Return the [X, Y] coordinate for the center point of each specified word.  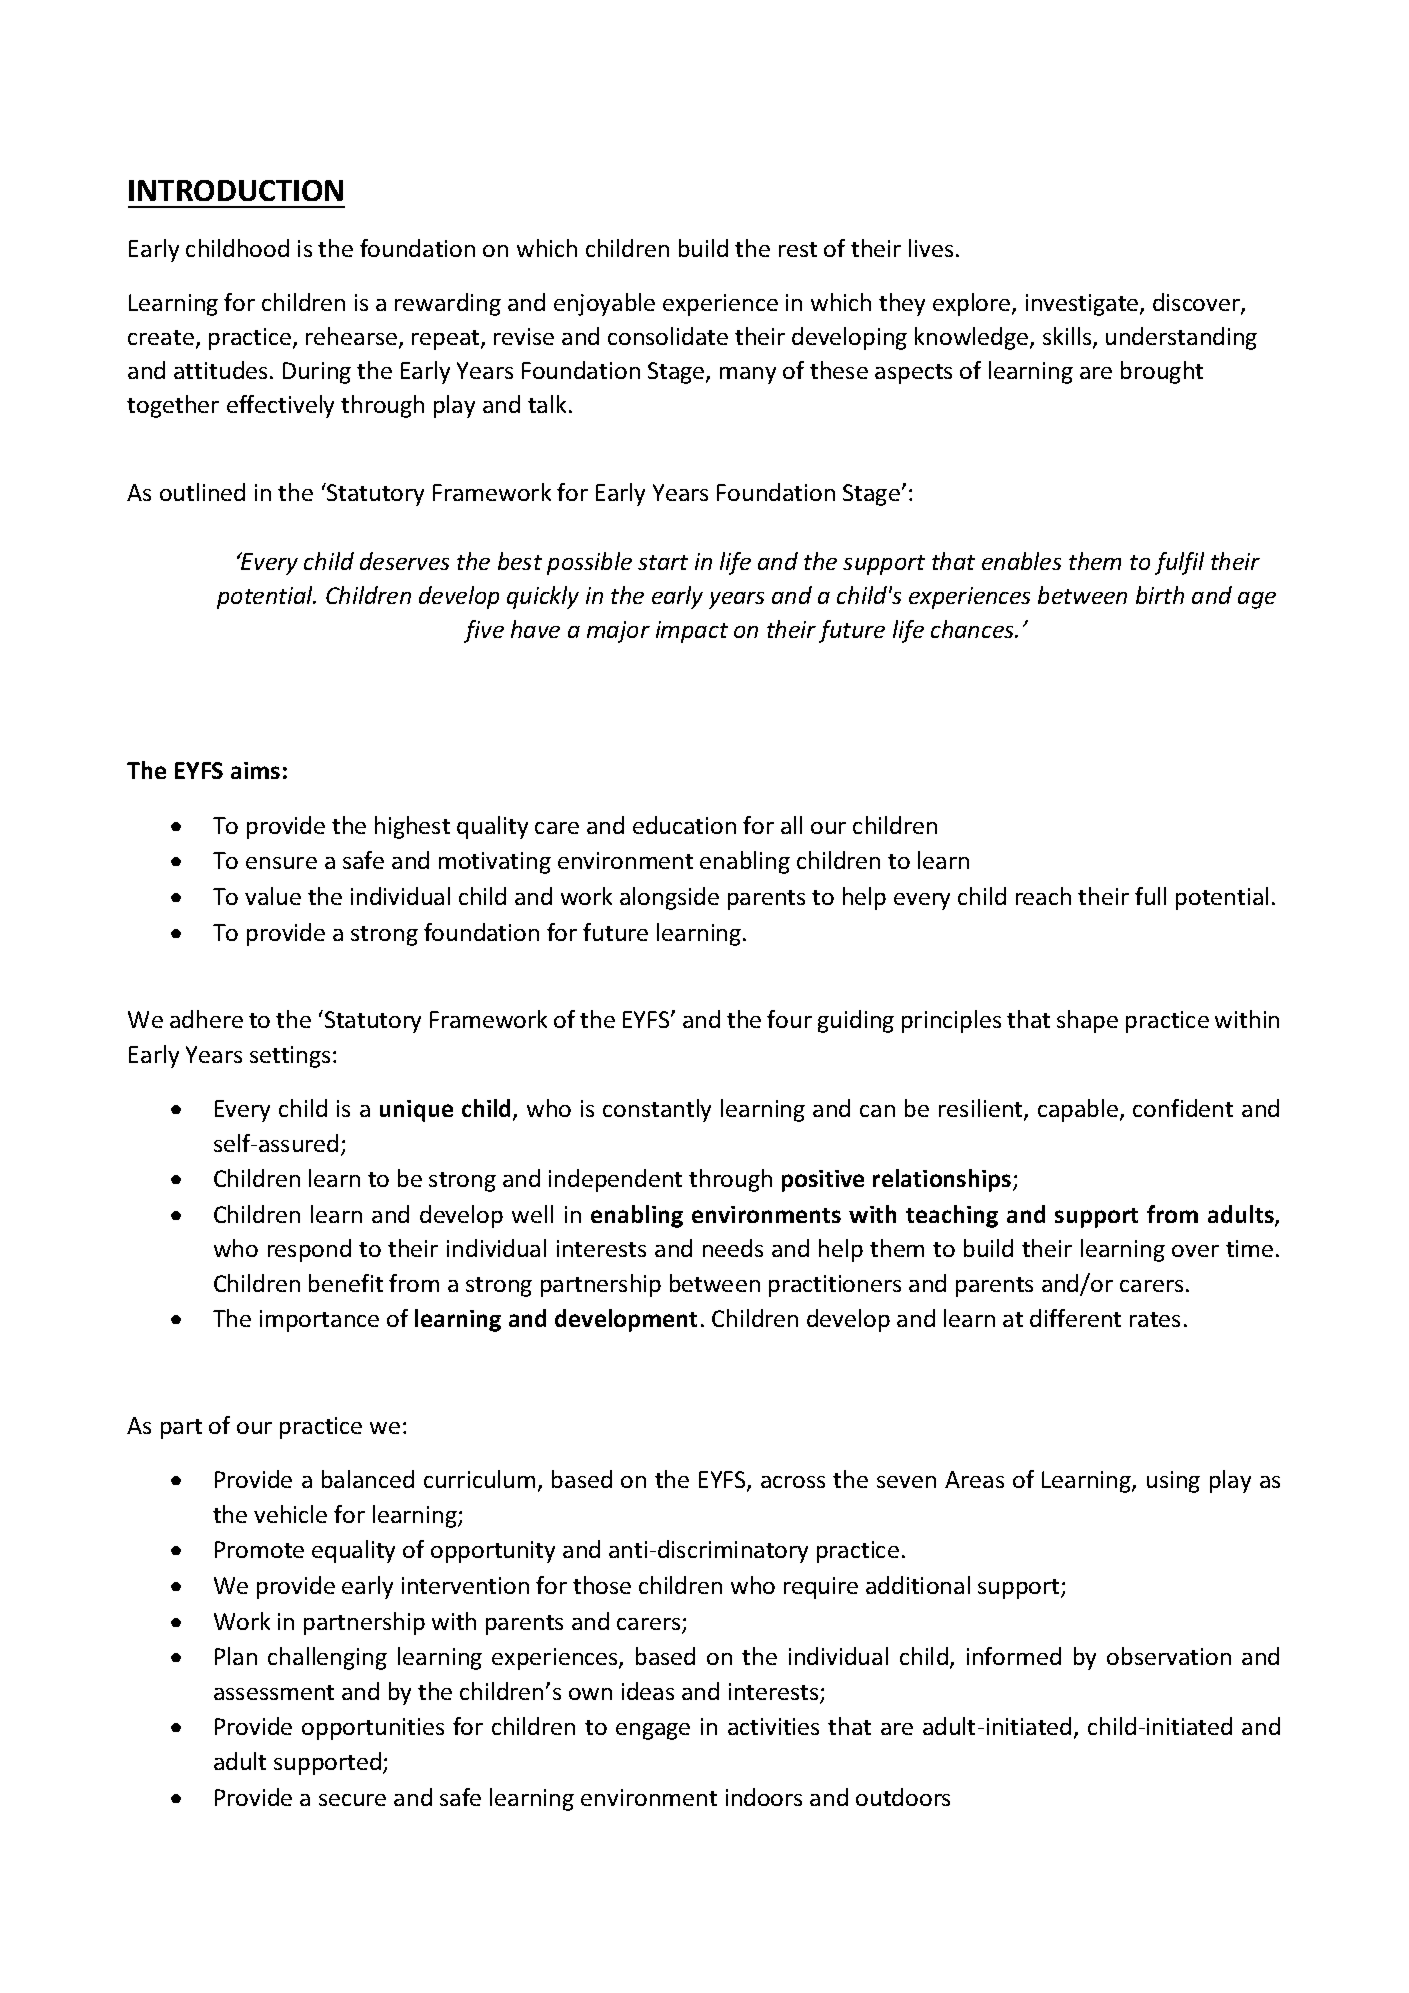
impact [692, 632]
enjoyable [604, 304]
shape [1087, 1021]
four [789, 1019]
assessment [274, 1692]
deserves [404, 561]
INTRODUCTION [236, 190]
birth [1160, 595]
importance [319, 1321]
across [793, 1482]
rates [1155, 1319]
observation [1169, 1656]
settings [290, 1057]
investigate [1083, 305]
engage [653, 1731]
